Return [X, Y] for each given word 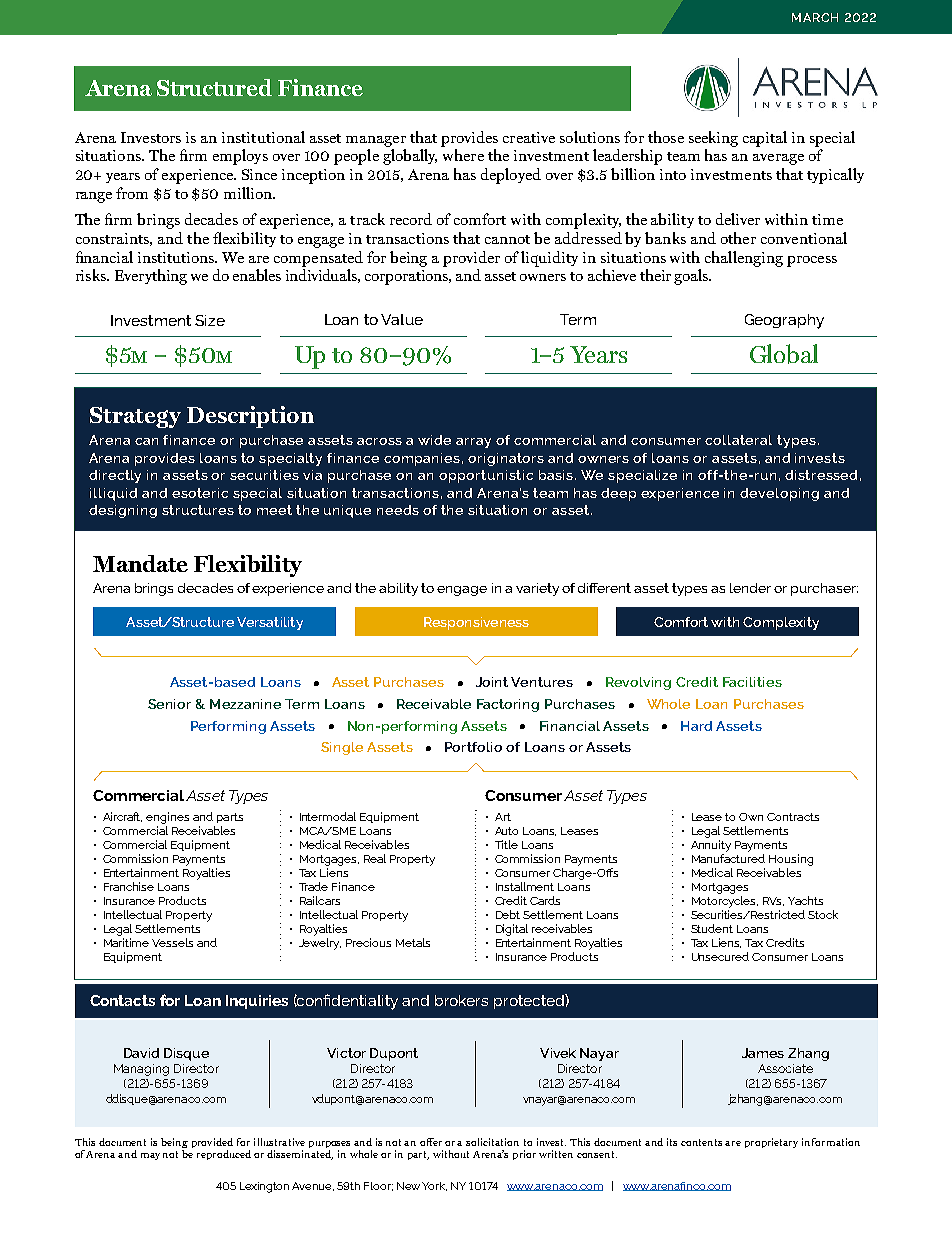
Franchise [129, 886]
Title [506, 844]
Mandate [140, 563]
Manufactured [728, 858]
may [150, 1156]
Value [402, 319]
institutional [263, 137]
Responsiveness [476, 623]
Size [210, 320]
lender [750, 588]
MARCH [815, 17]
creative [529, 137]
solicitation [492, 1142]
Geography [784, 321]
